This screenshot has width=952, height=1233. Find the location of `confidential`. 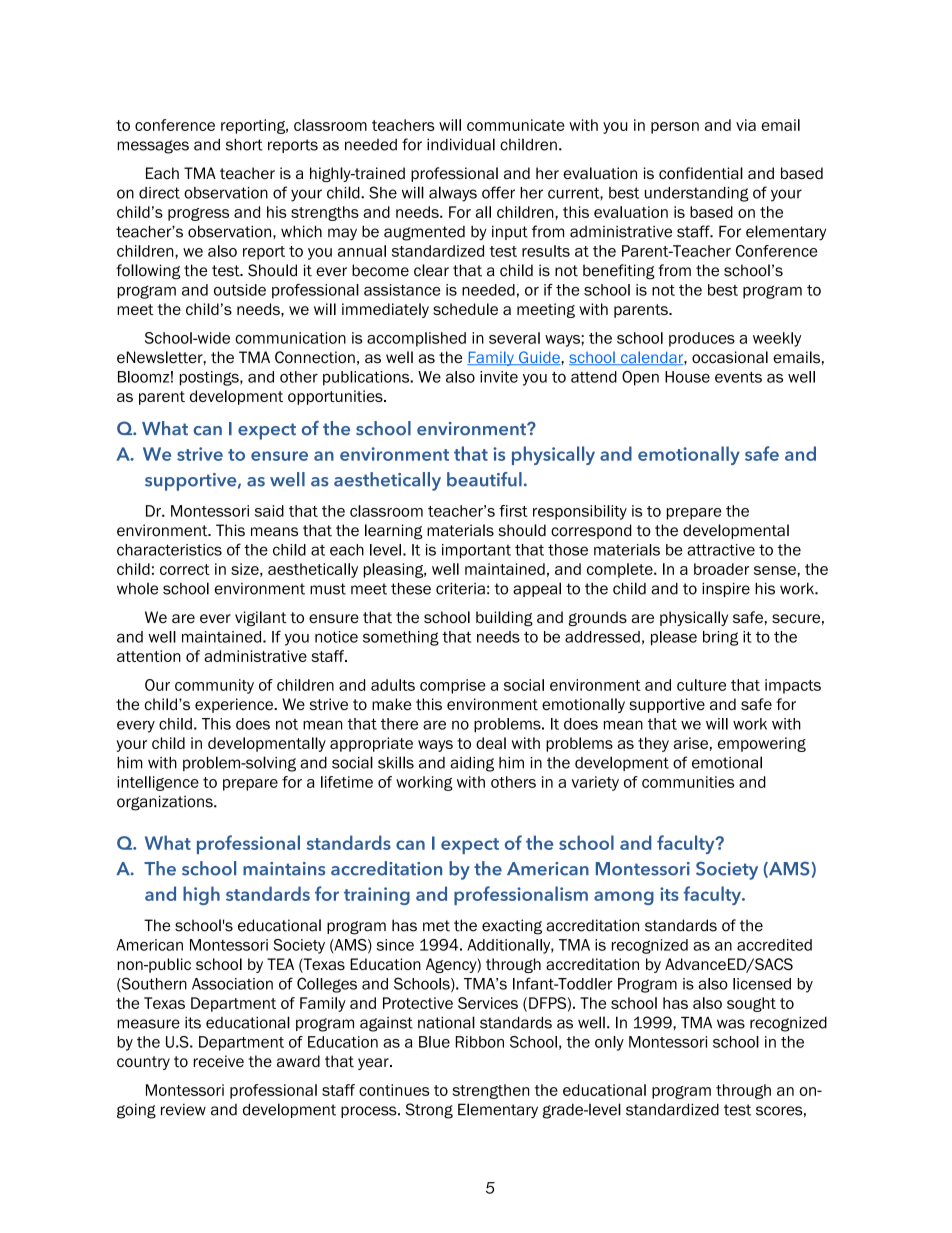

confidential is located at coordinates (701, 173).
